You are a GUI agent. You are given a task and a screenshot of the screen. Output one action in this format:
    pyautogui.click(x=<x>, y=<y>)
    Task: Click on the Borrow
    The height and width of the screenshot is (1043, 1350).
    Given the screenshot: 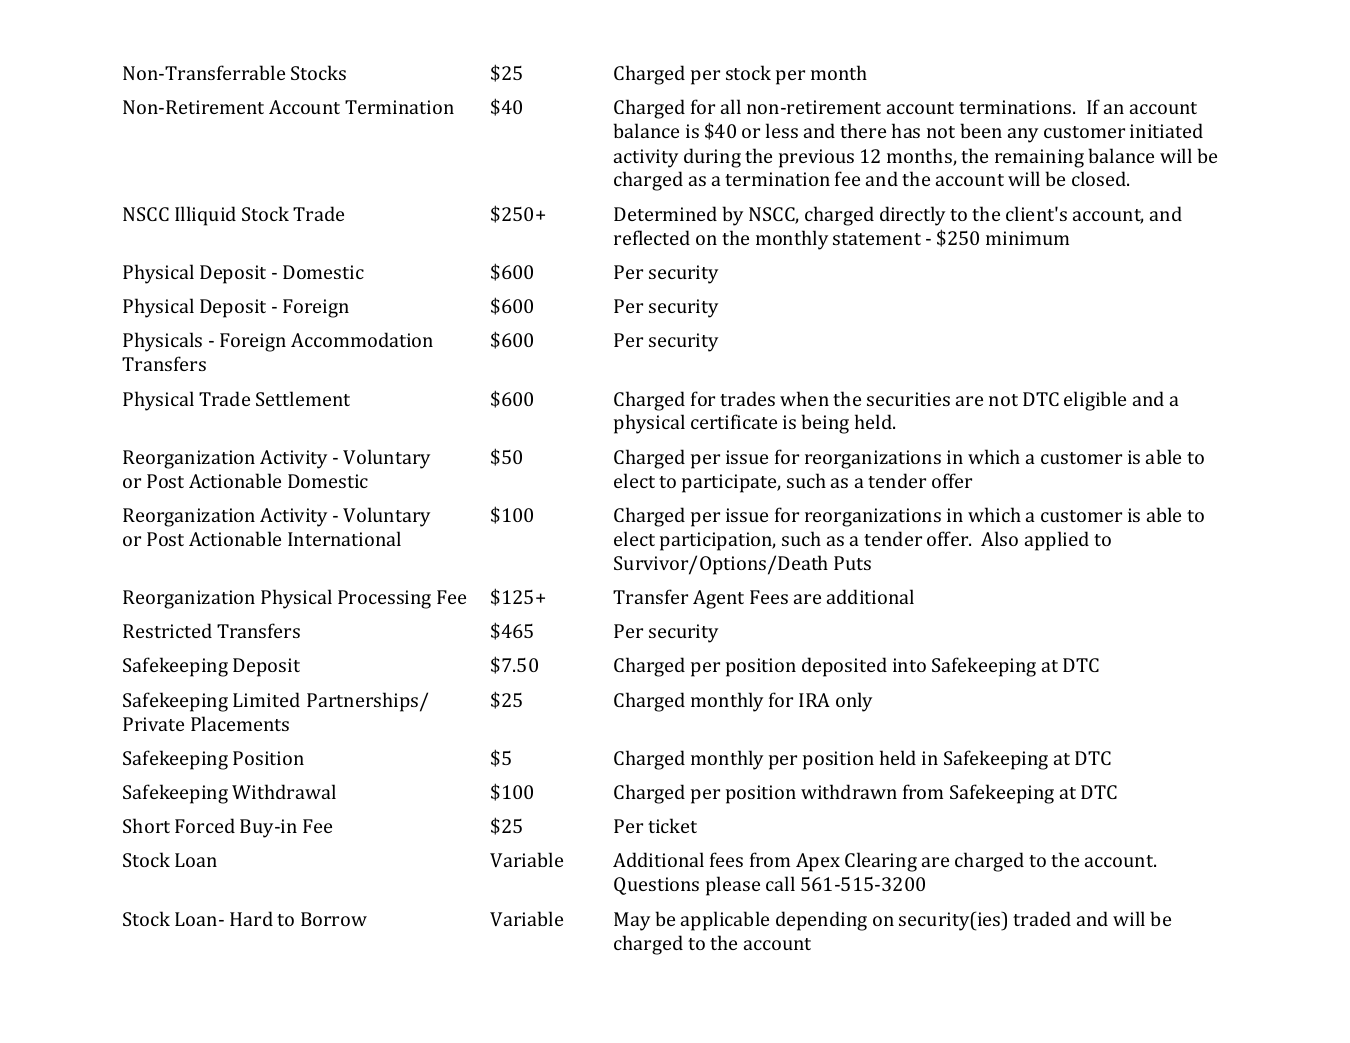 What is the action you would take?
    pyautogui.click(x=334, y=919)
